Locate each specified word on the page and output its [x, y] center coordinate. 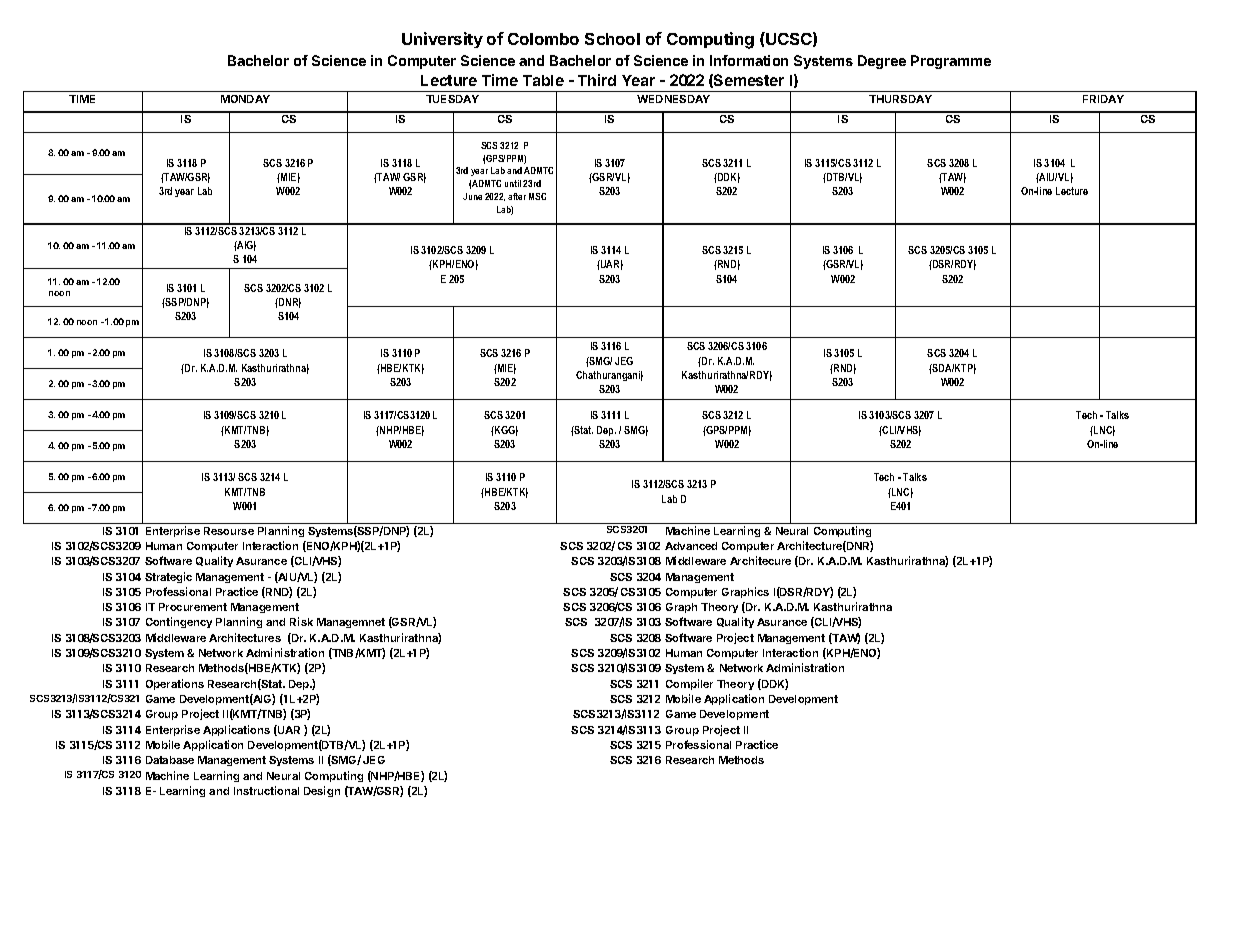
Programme [951, 62]
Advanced [691, 546]
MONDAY [245, 99]
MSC [537, 196]
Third [597, 80]
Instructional [266, 790]
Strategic [168, 577]
